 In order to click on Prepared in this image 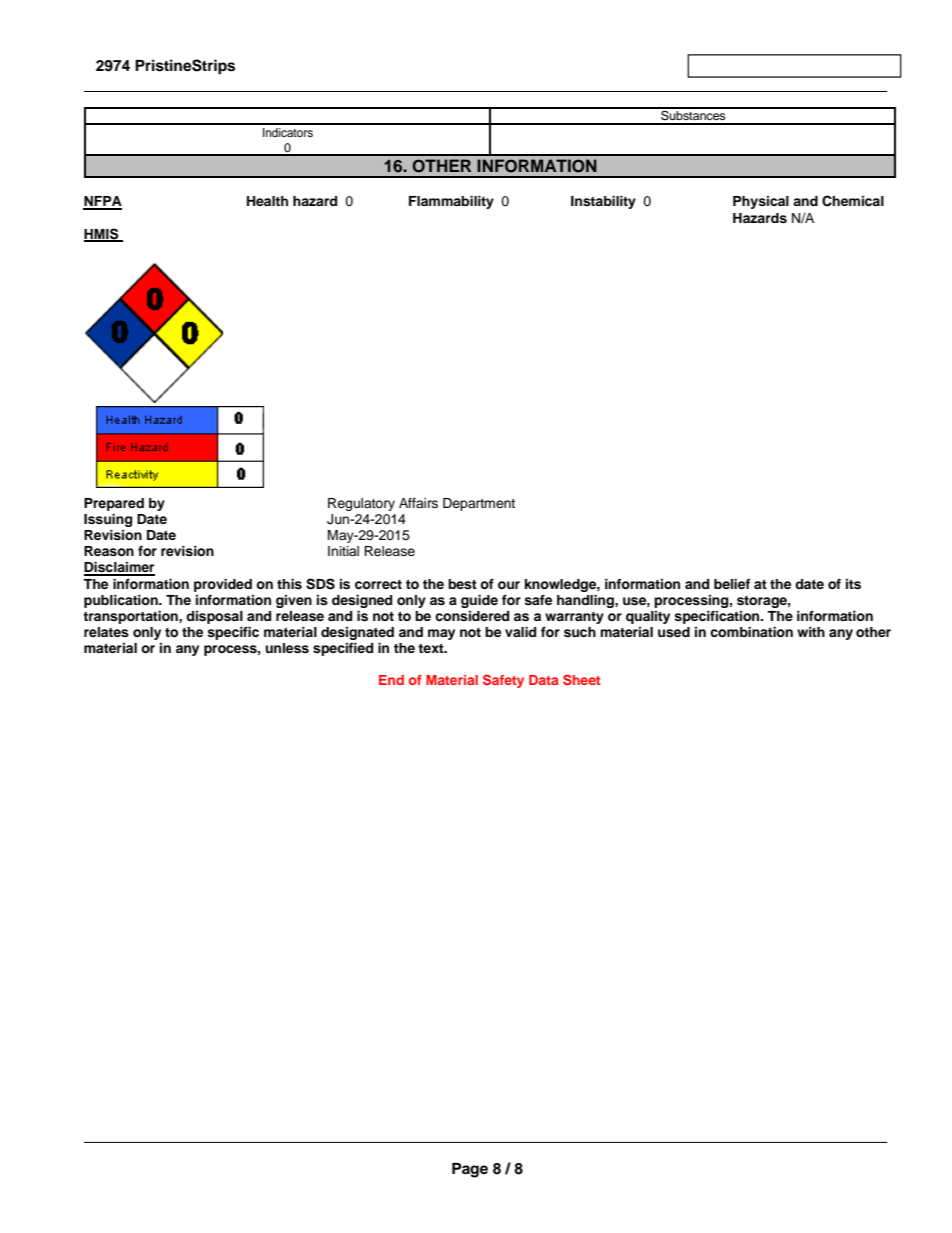, I will do `click(114, 504)`.
